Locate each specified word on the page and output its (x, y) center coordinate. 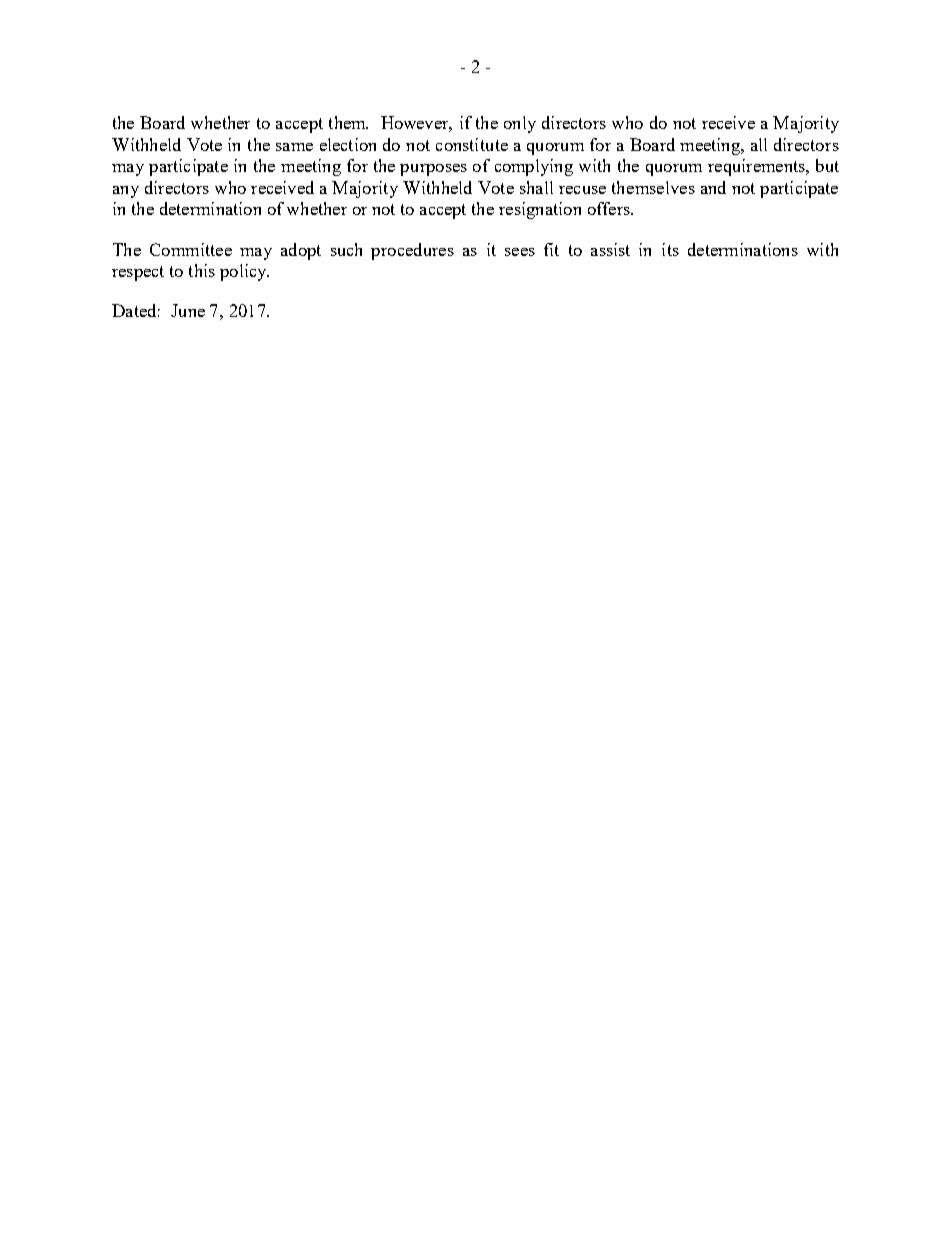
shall (536, 187)
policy (244, 272)
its (670, 249)
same (294, 147)
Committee (191, 249)
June (188, 310)
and (713, 187)
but (827, 165)
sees (520, 252)
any (126, 192)
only (520, 124)
